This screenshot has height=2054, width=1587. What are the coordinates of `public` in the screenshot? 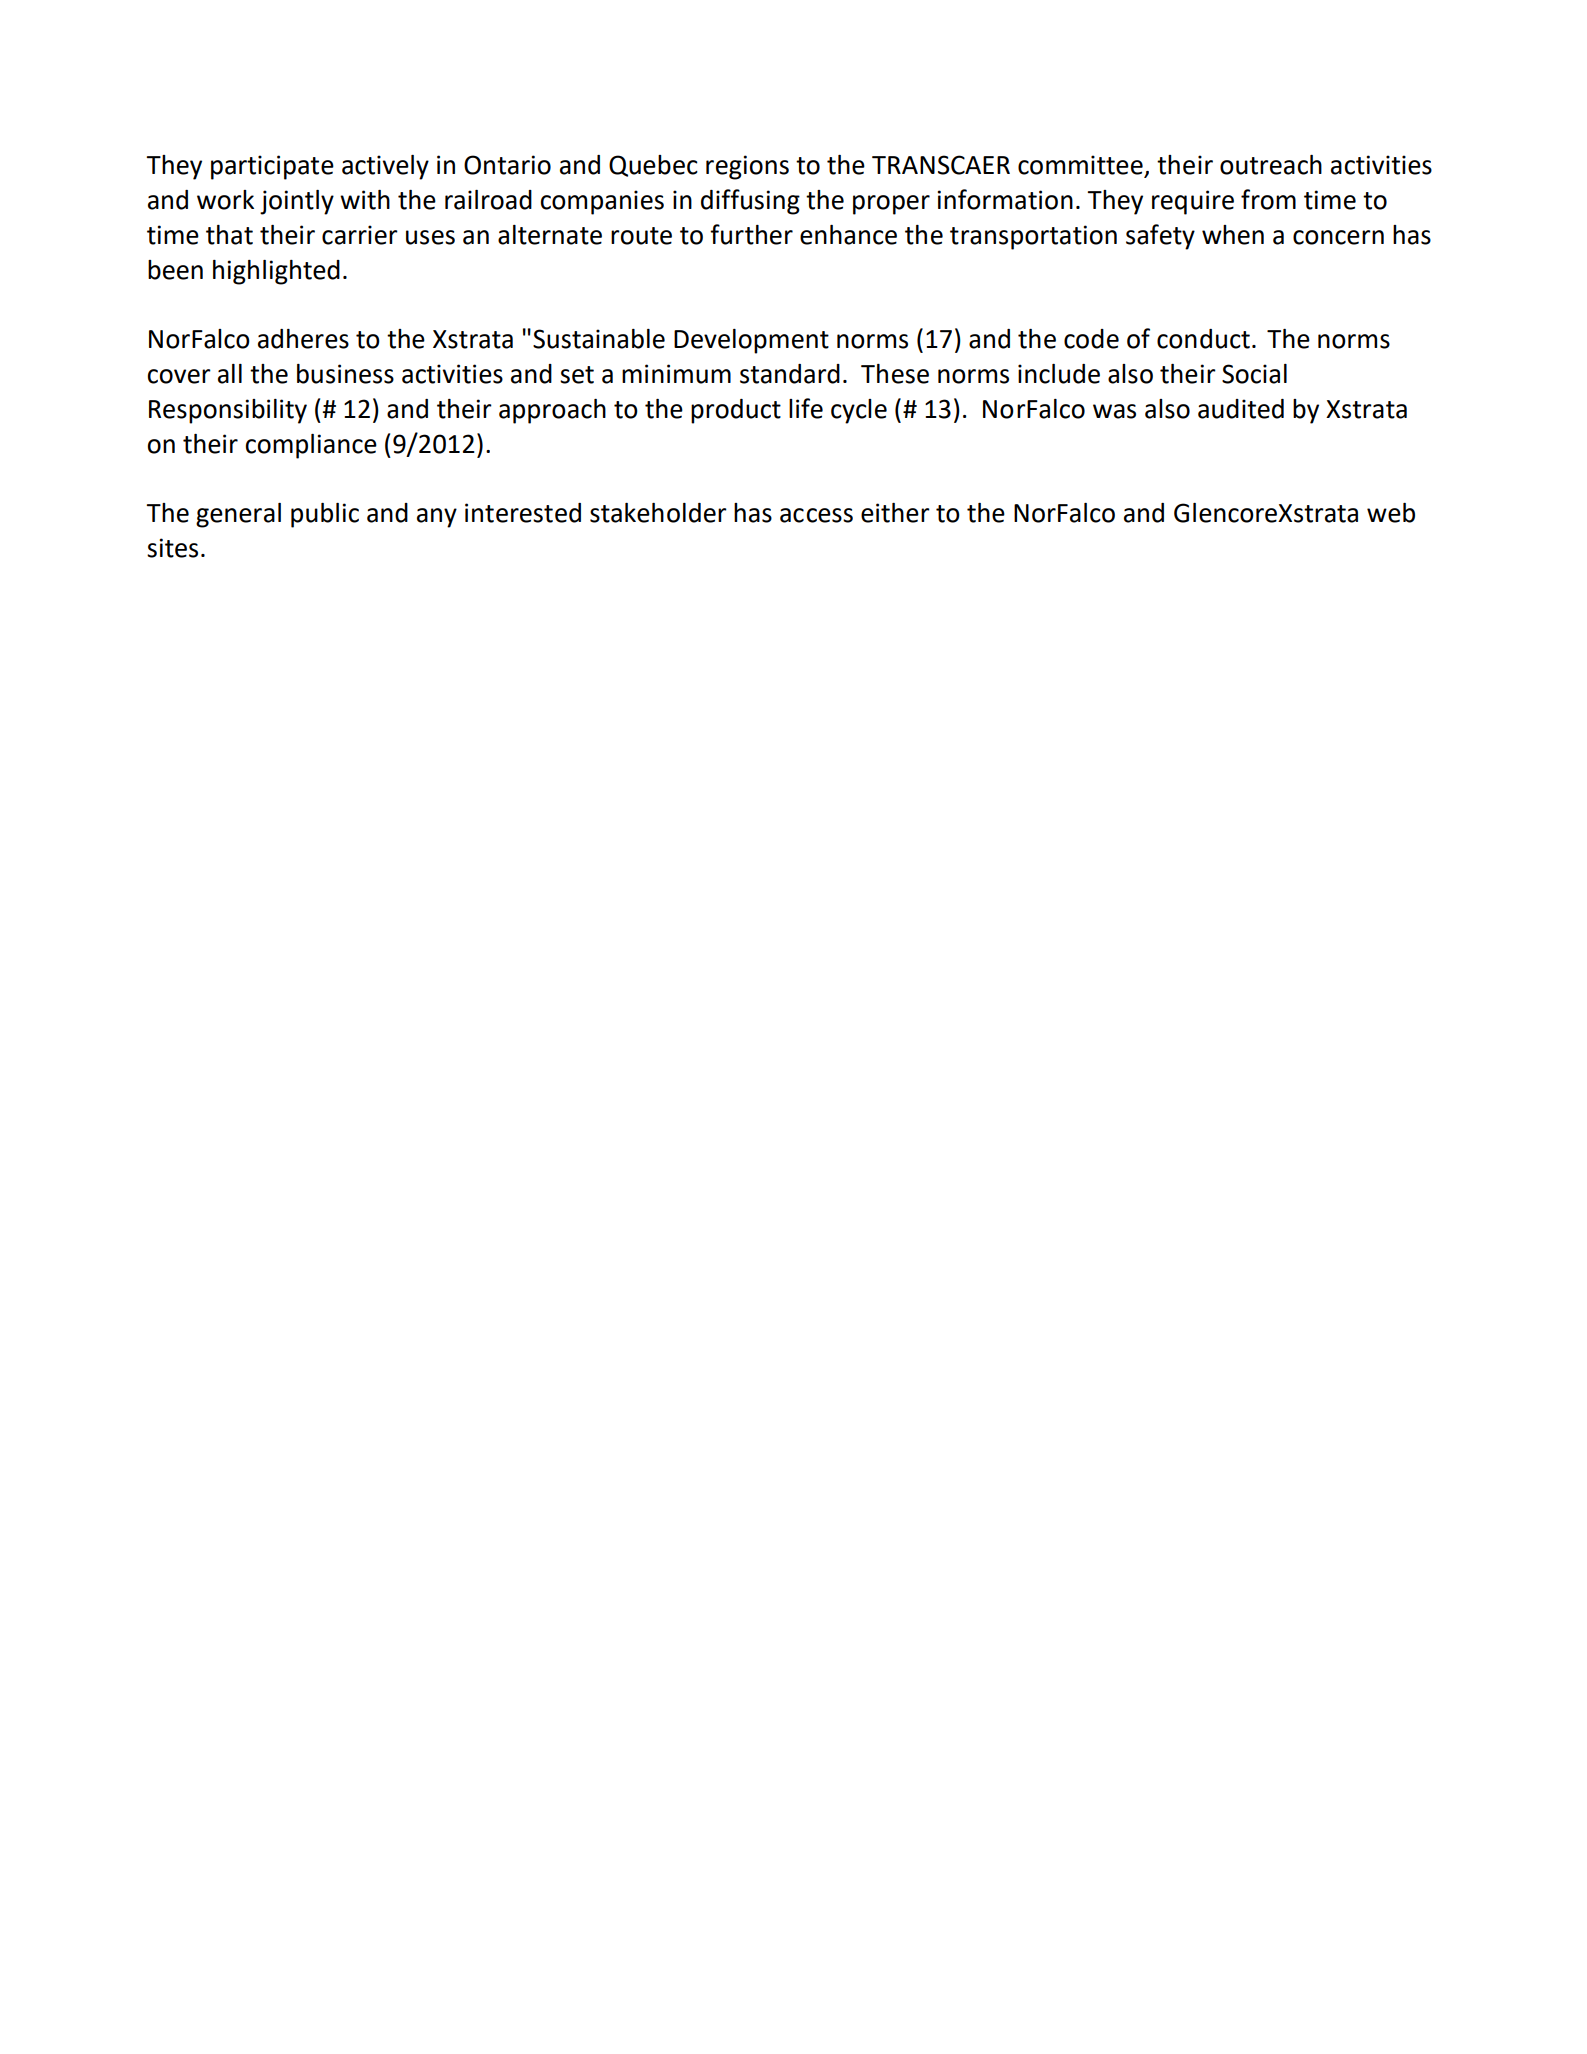 It's located at (325, 515).
